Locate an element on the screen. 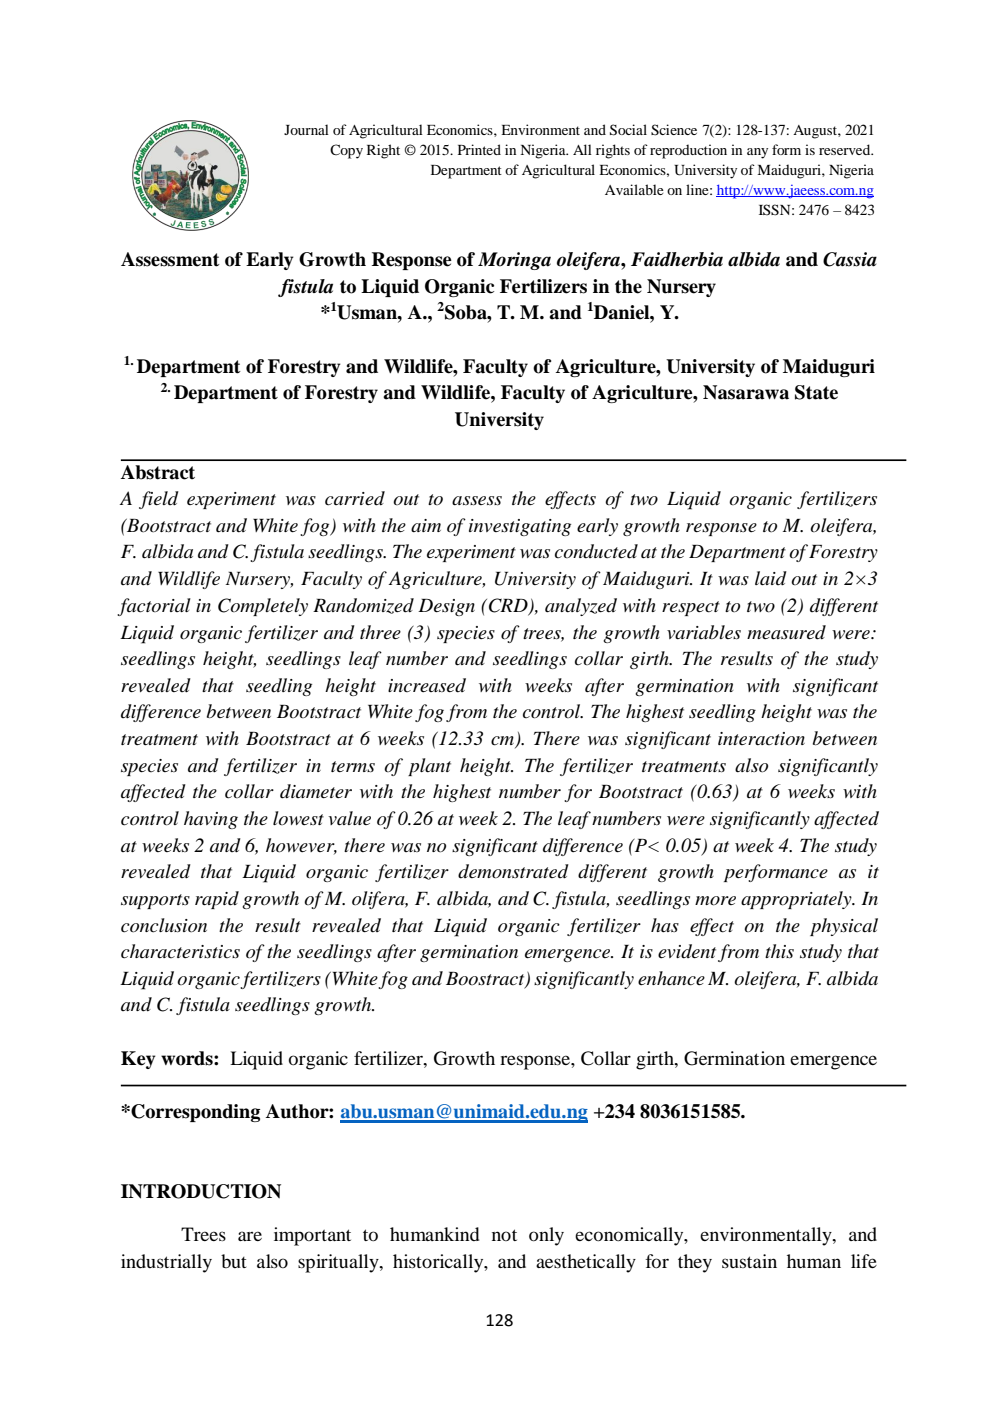 The width and height of the screenshot is (999, 1413). demonstrated is located at coordinates (513, 871).
